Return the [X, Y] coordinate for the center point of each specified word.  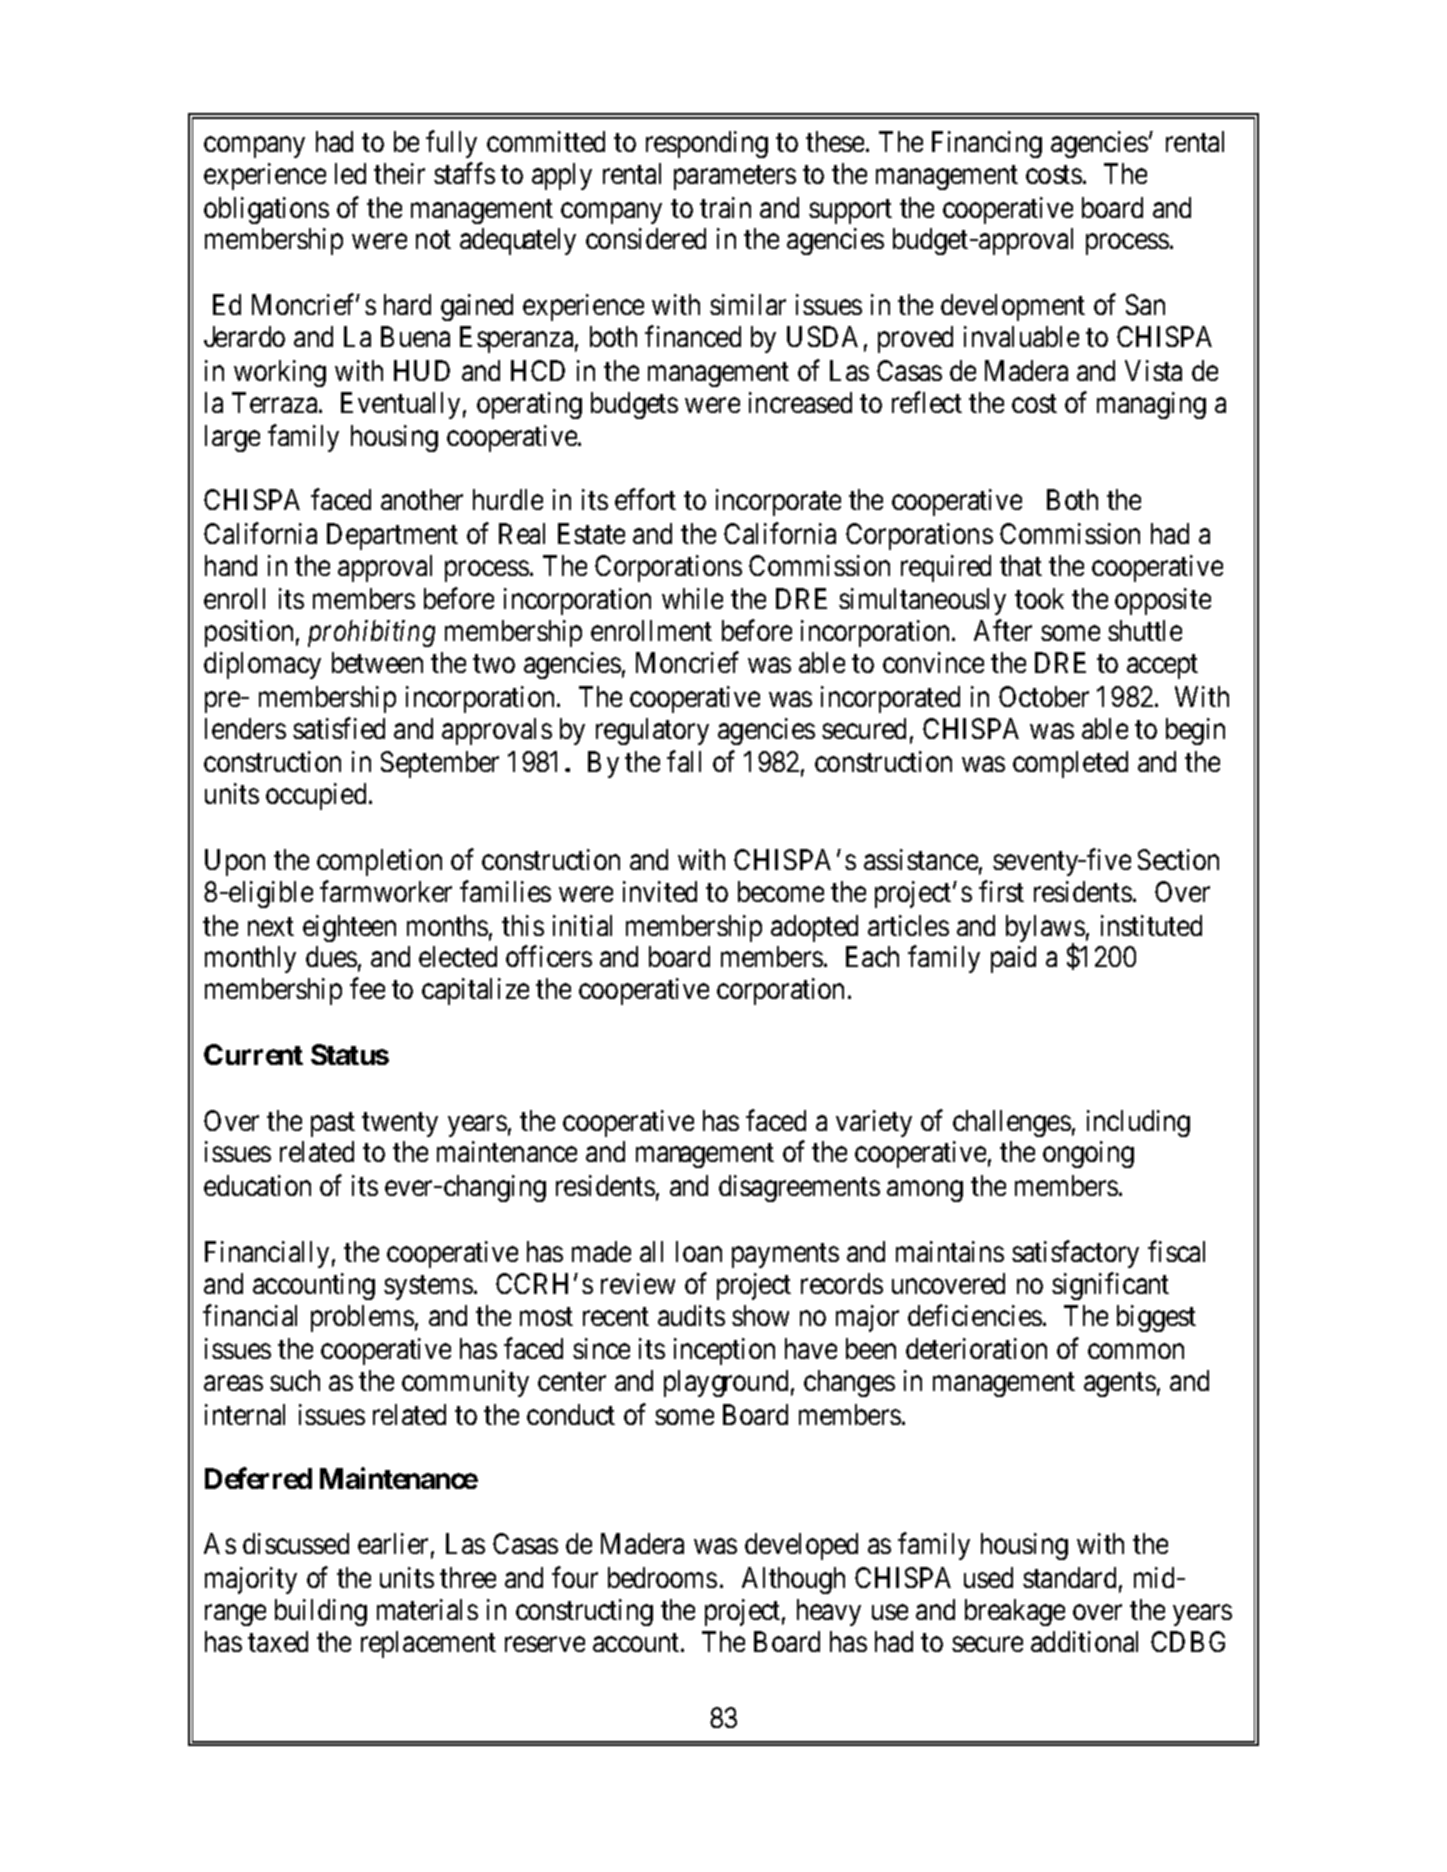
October [1044, 696]
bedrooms [662, 1577]
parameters [735, 177]
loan [699, 1251]
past [333, 1124]
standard [1069, 1577]
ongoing [1088, 1154]
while [692, 598]
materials [427, 1609]
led [350, 173]
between [377, 662]
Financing [987, 144]
